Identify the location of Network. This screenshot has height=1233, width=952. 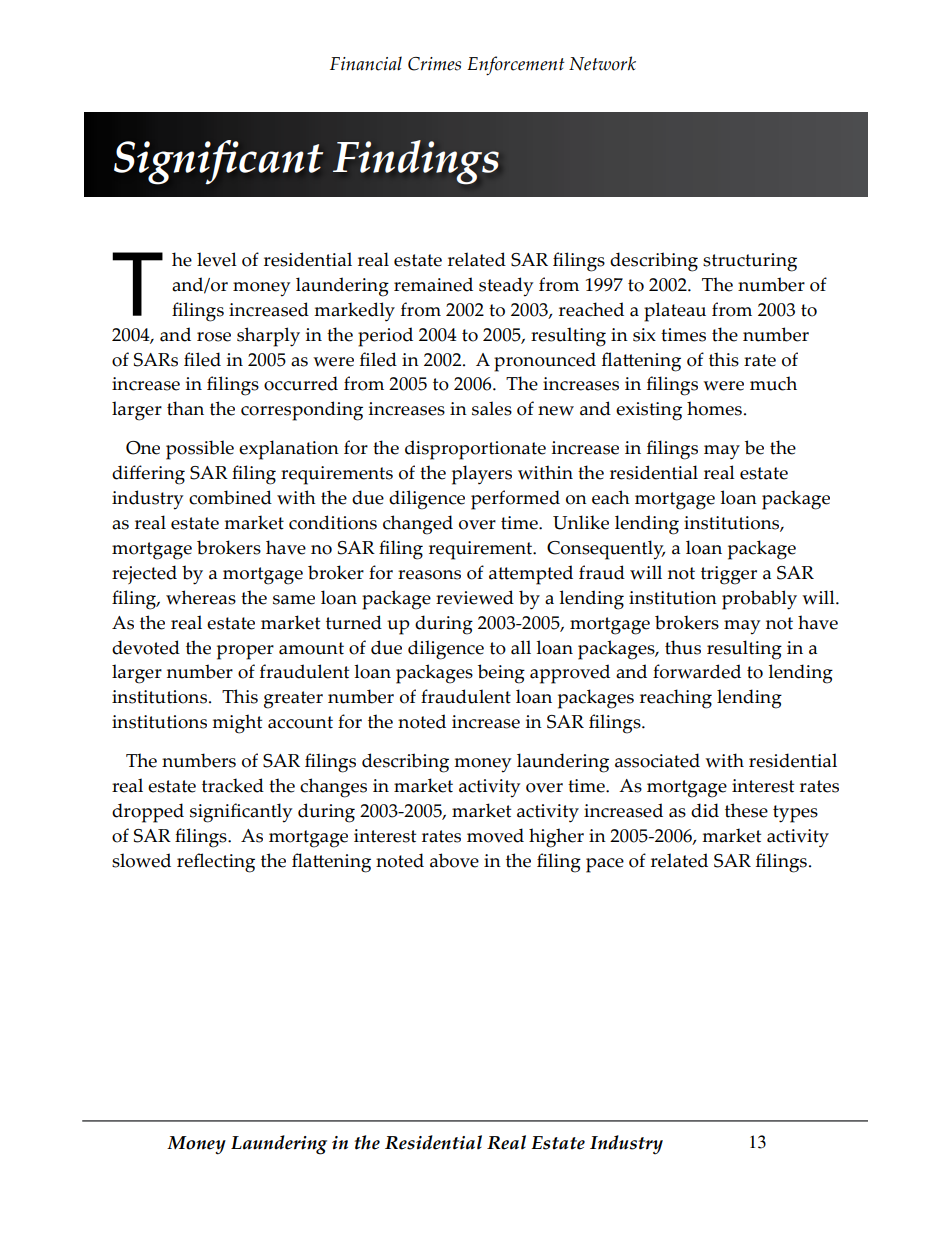
(602, 63).
